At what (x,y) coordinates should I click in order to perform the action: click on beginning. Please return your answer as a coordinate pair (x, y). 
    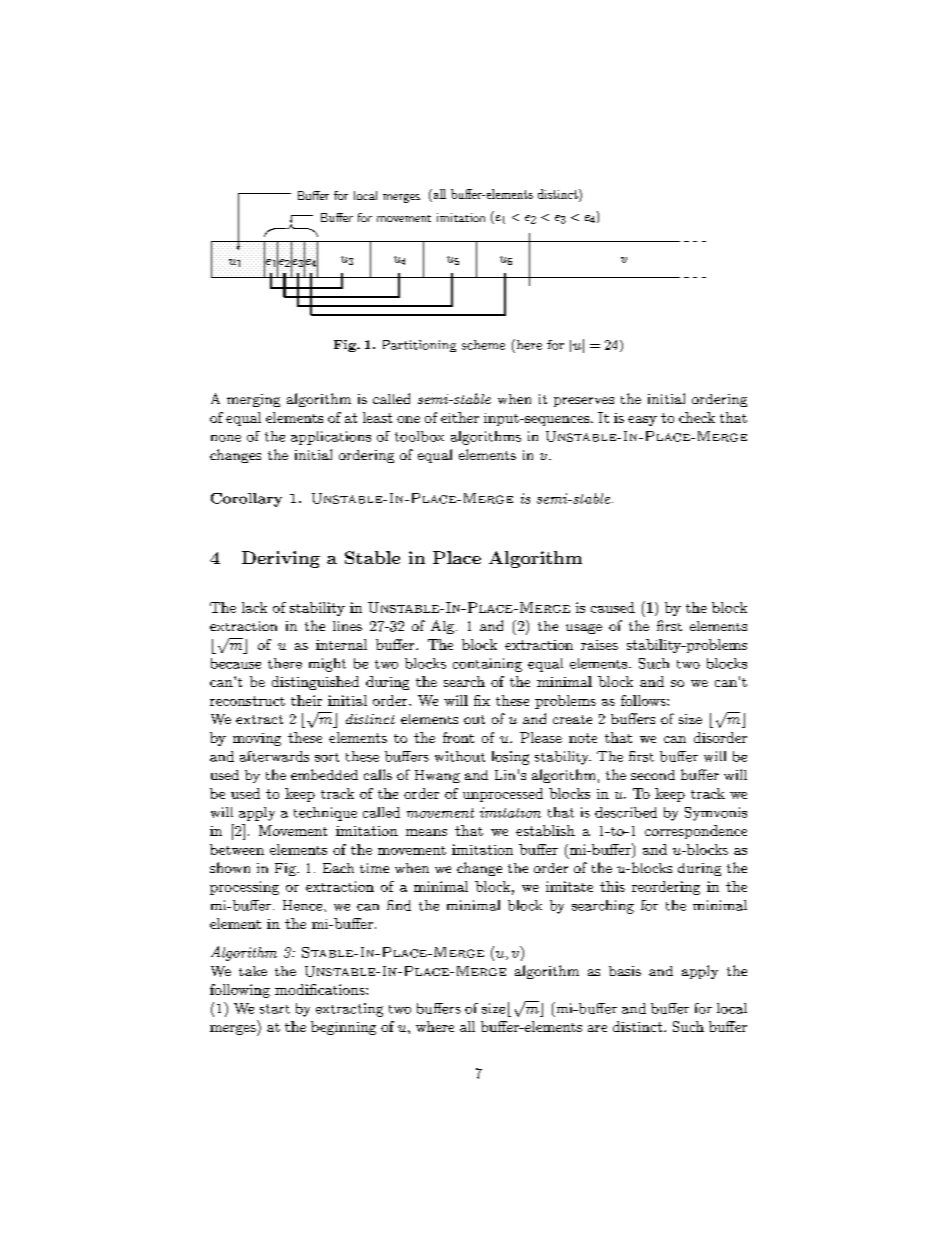
    Looking at the image, I should click on (343, 1028).
